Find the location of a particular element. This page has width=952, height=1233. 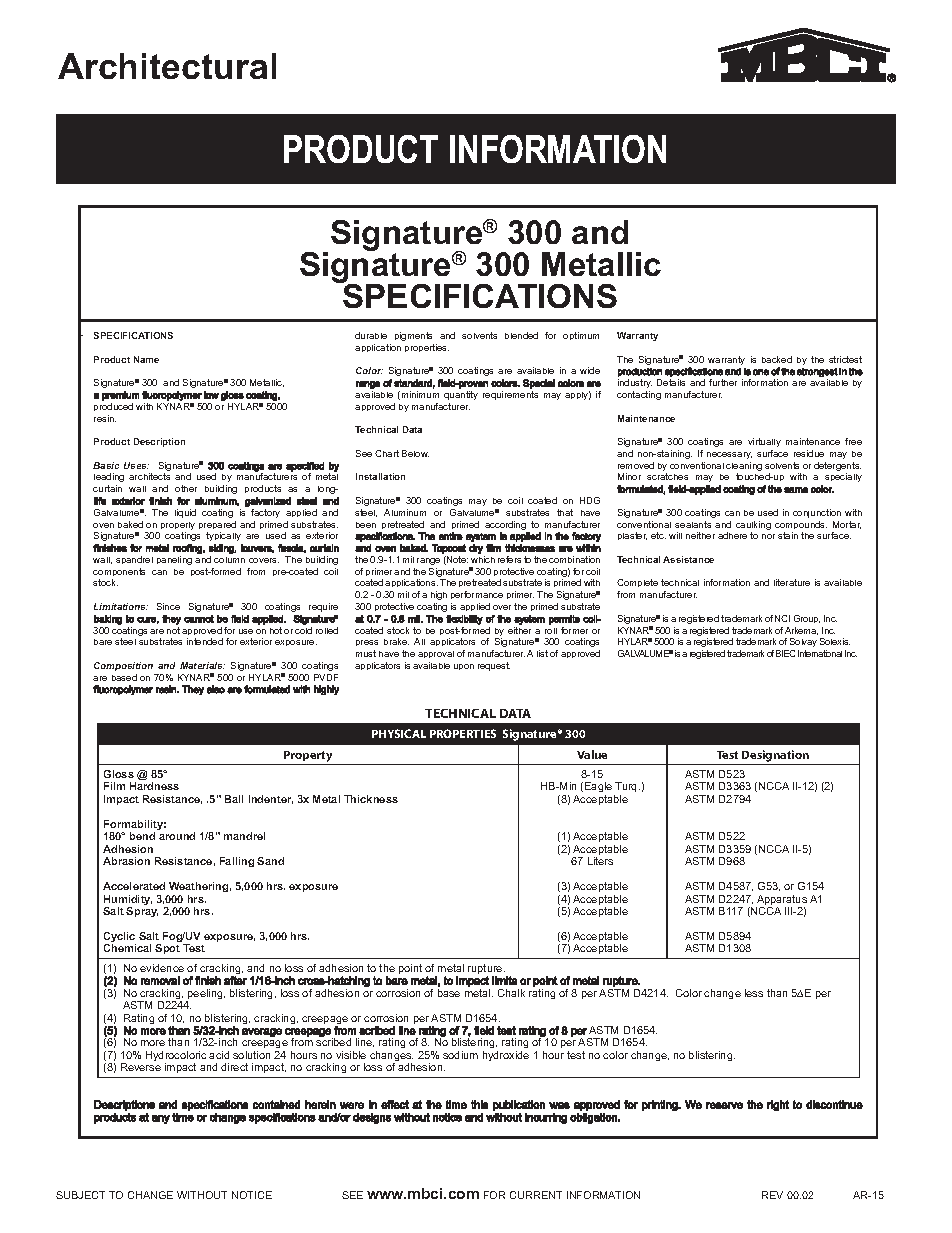

Hardness is located at coordinates (154, 786).
